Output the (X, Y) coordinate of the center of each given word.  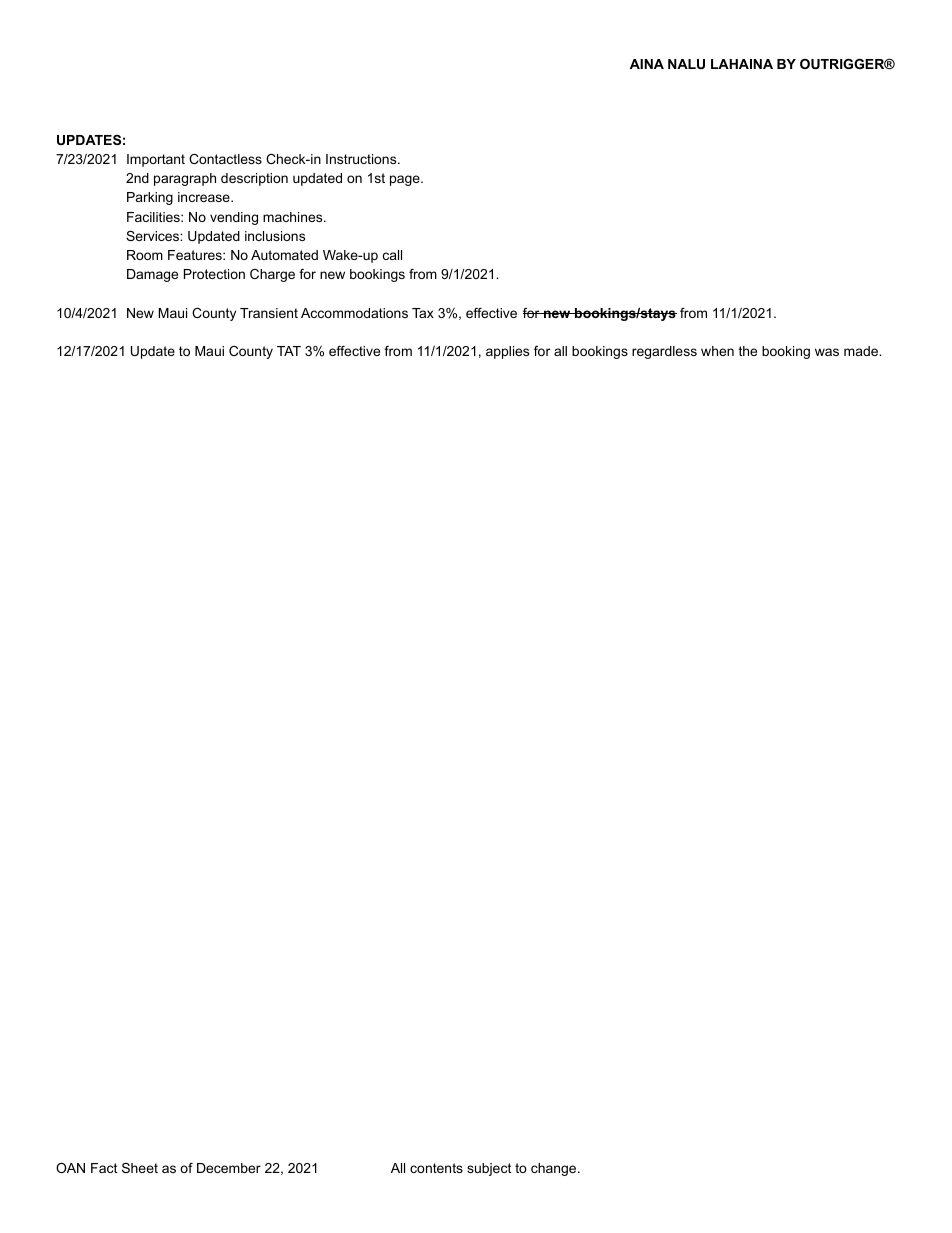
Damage (152, 275)
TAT (289, 351)
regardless (664, 352)
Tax (423, 313)
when (717, 351)
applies (507, 352)
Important (156, 160)
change (555, 1169)
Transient (269, 313)
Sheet (140, 1168)
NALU (686, 64)
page (406, 180)
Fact (104, 1168)
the (748, 351)
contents (436, 1168)
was (827, 352)
